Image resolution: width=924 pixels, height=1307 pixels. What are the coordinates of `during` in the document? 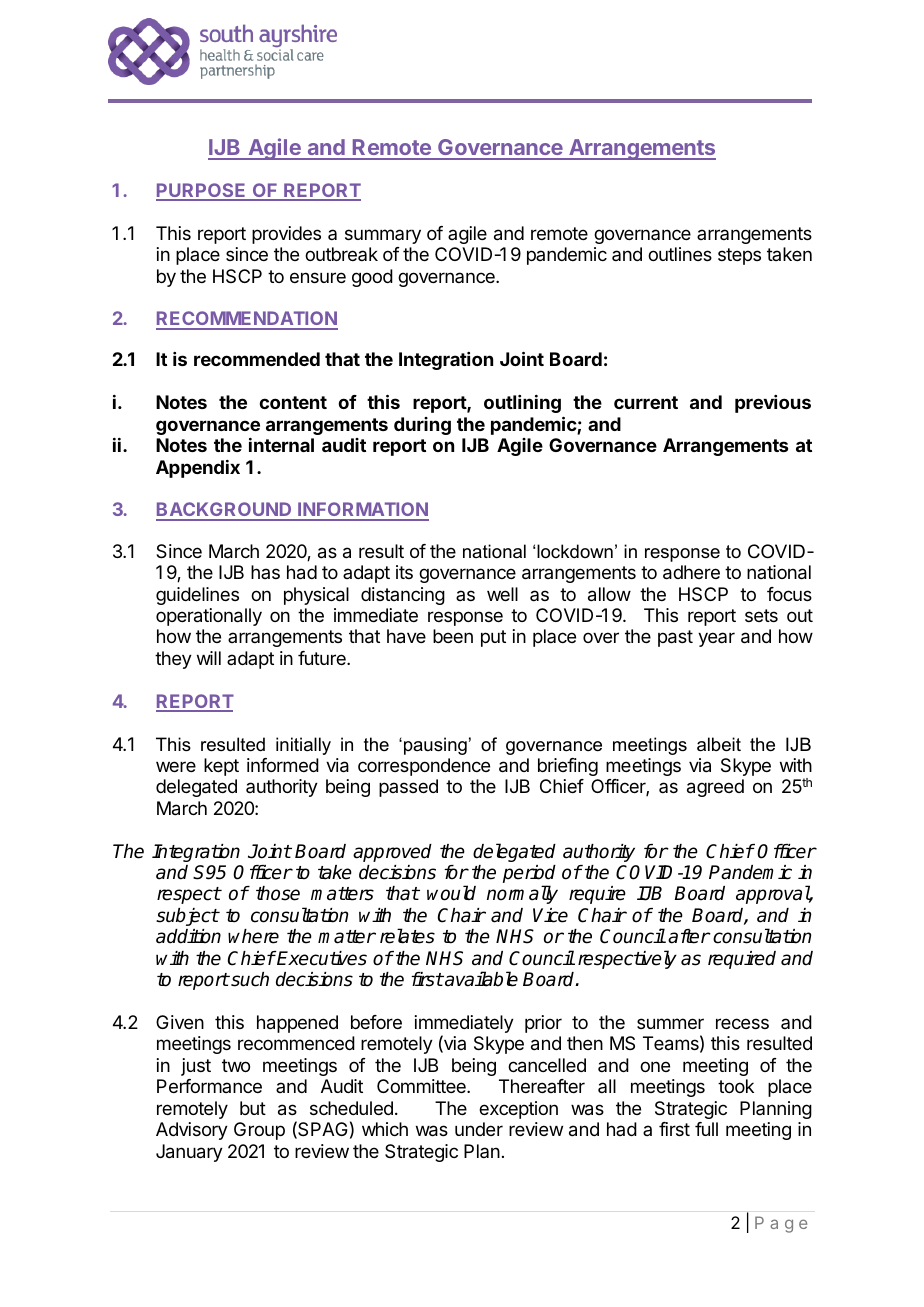 It's located at (422, 426).
